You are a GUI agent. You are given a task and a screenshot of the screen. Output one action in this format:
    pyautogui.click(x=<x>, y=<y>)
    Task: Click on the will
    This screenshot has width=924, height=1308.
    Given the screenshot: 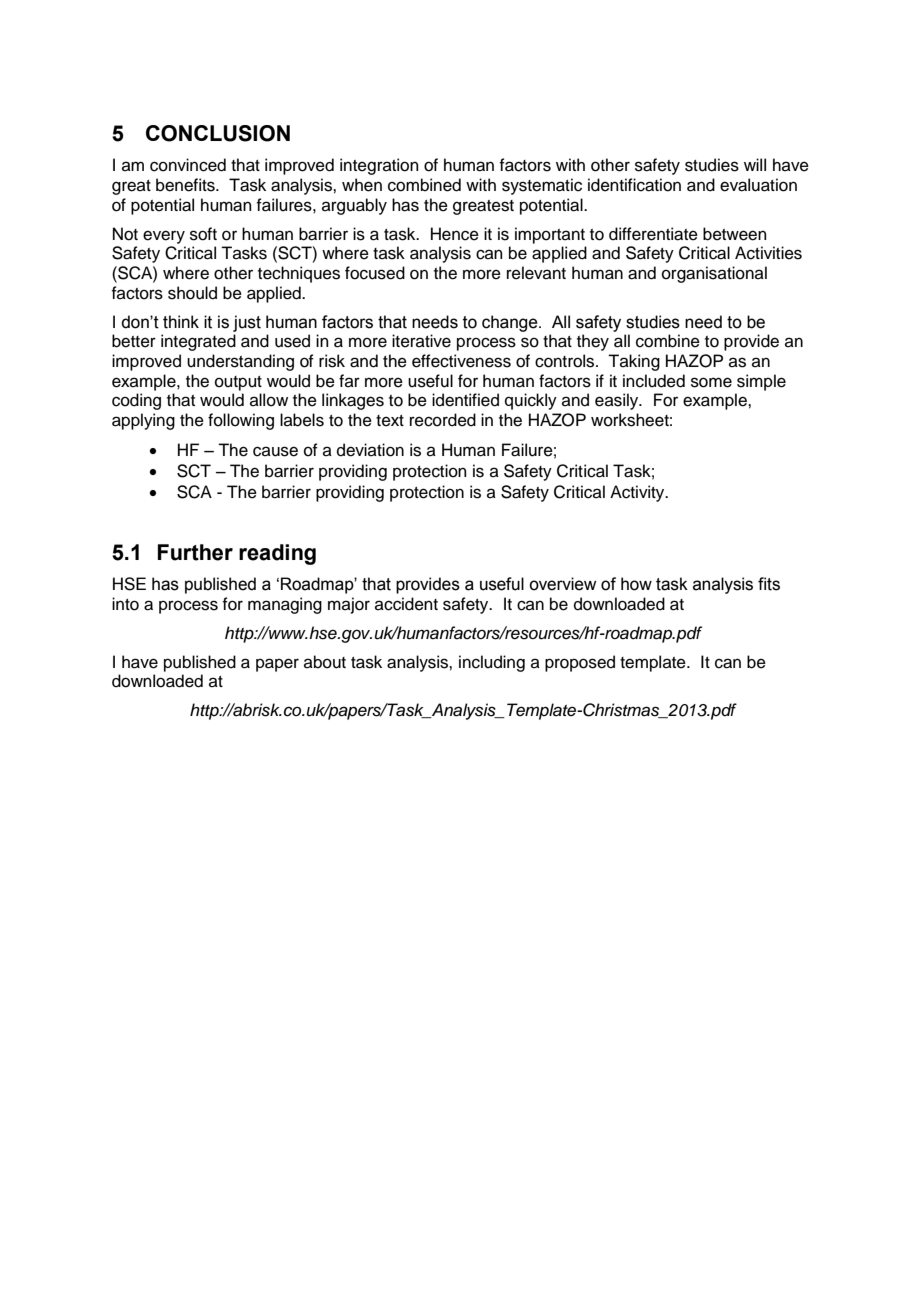 What is the action you would take?
    pyautogui.click(x=755, y=164)
